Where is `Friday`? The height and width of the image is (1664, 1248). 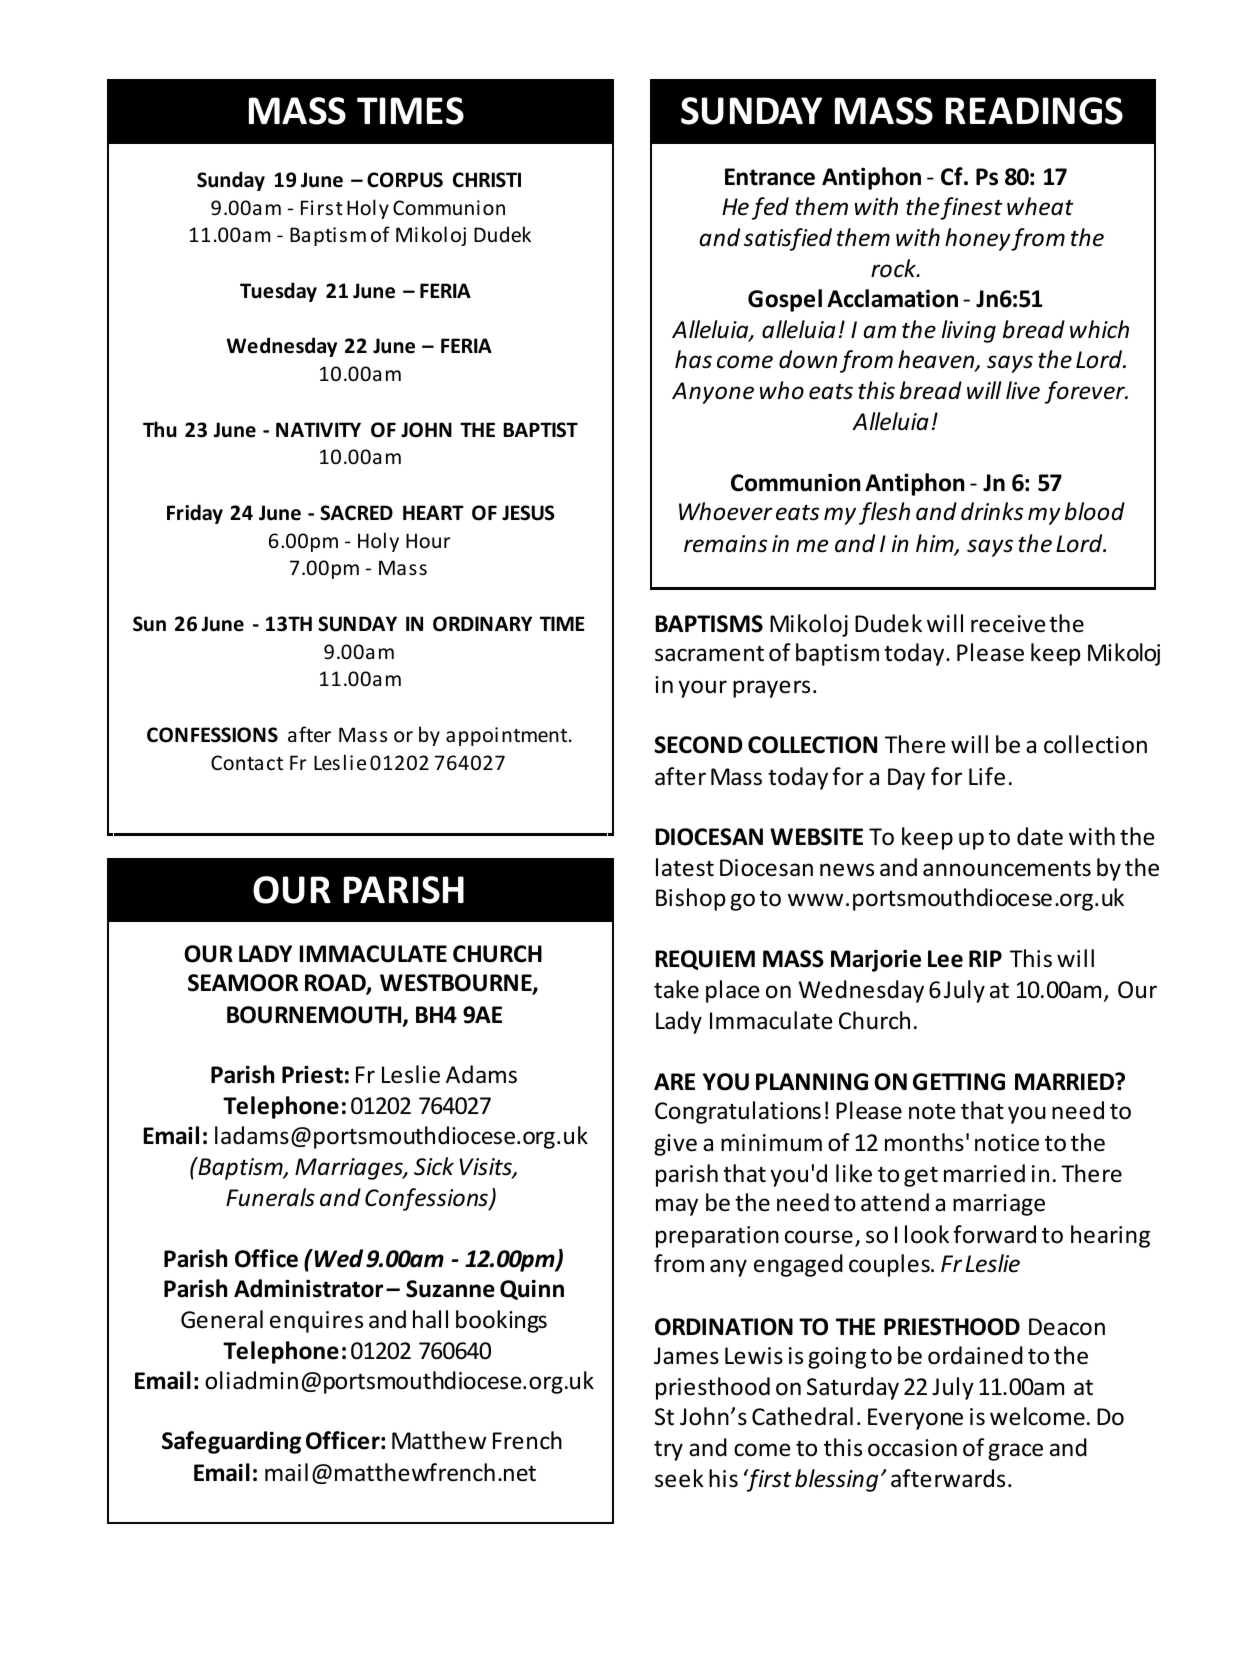 Friday is located at coordinates (195, 514).
